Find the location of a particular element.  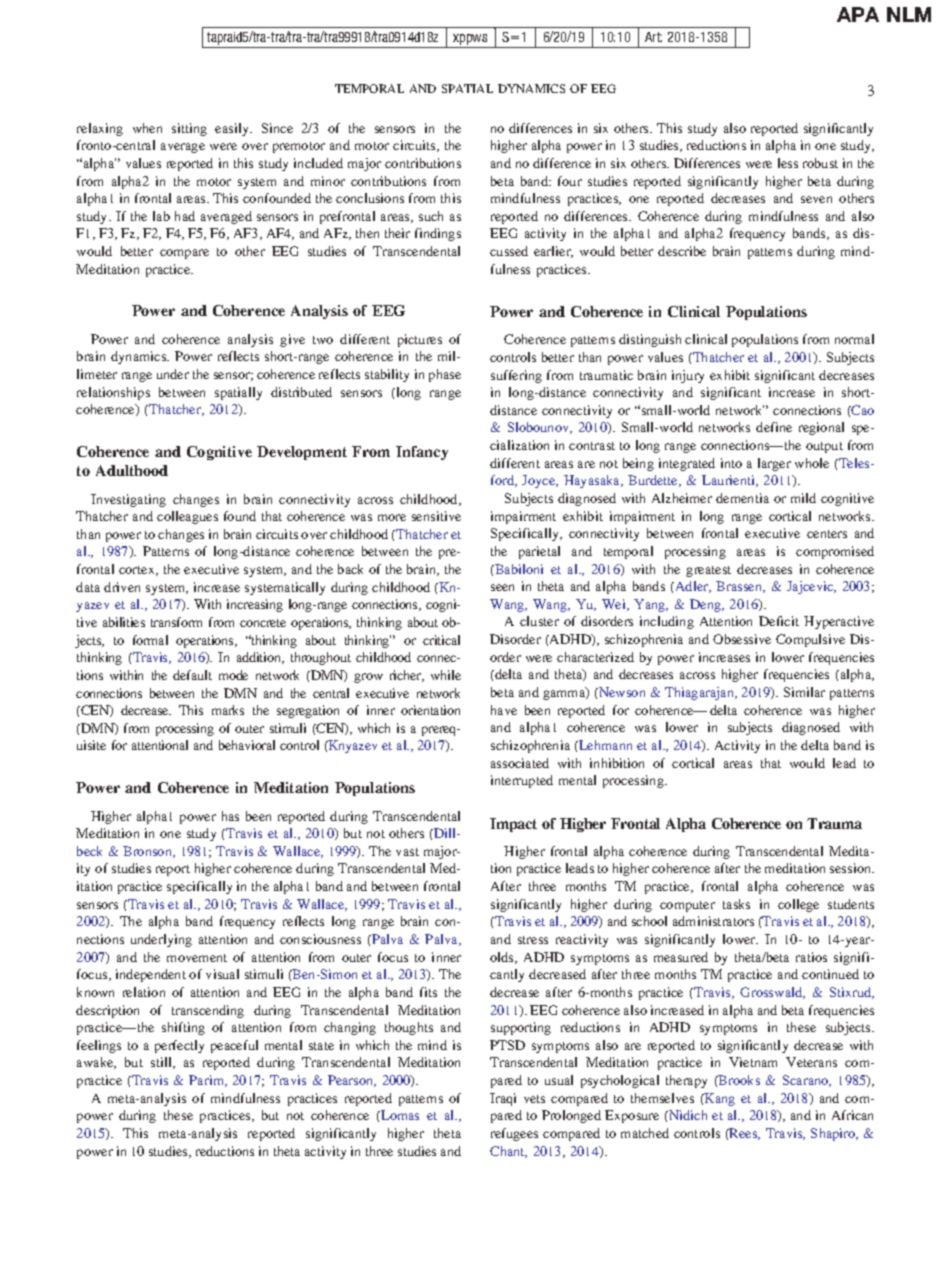

four is located at coordinates (570, 181).
